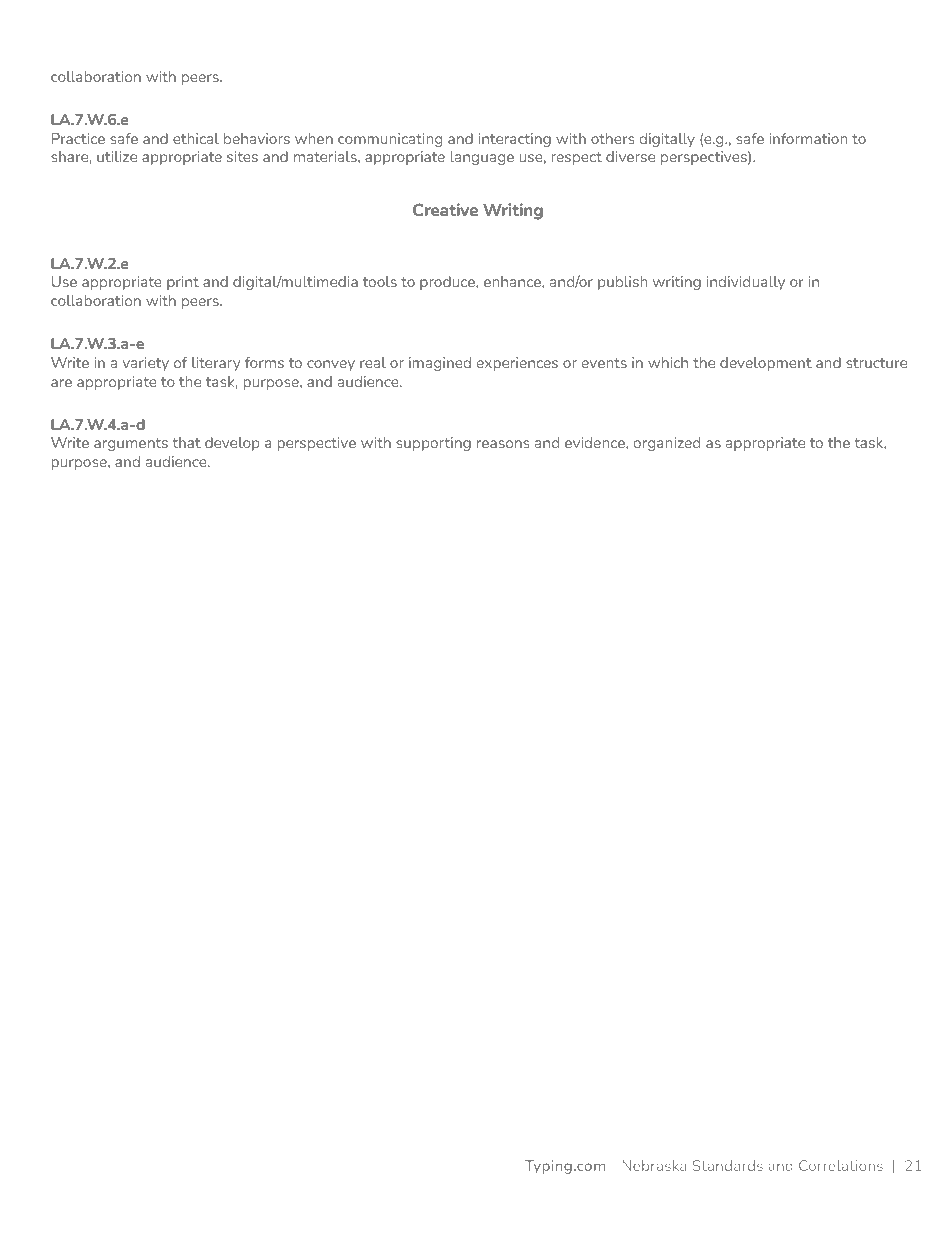 This screenshot has height=1233, width=952. Describe the element at coordinates (654, 1165) in the screenshot. I see `Nebraska` at that location.
